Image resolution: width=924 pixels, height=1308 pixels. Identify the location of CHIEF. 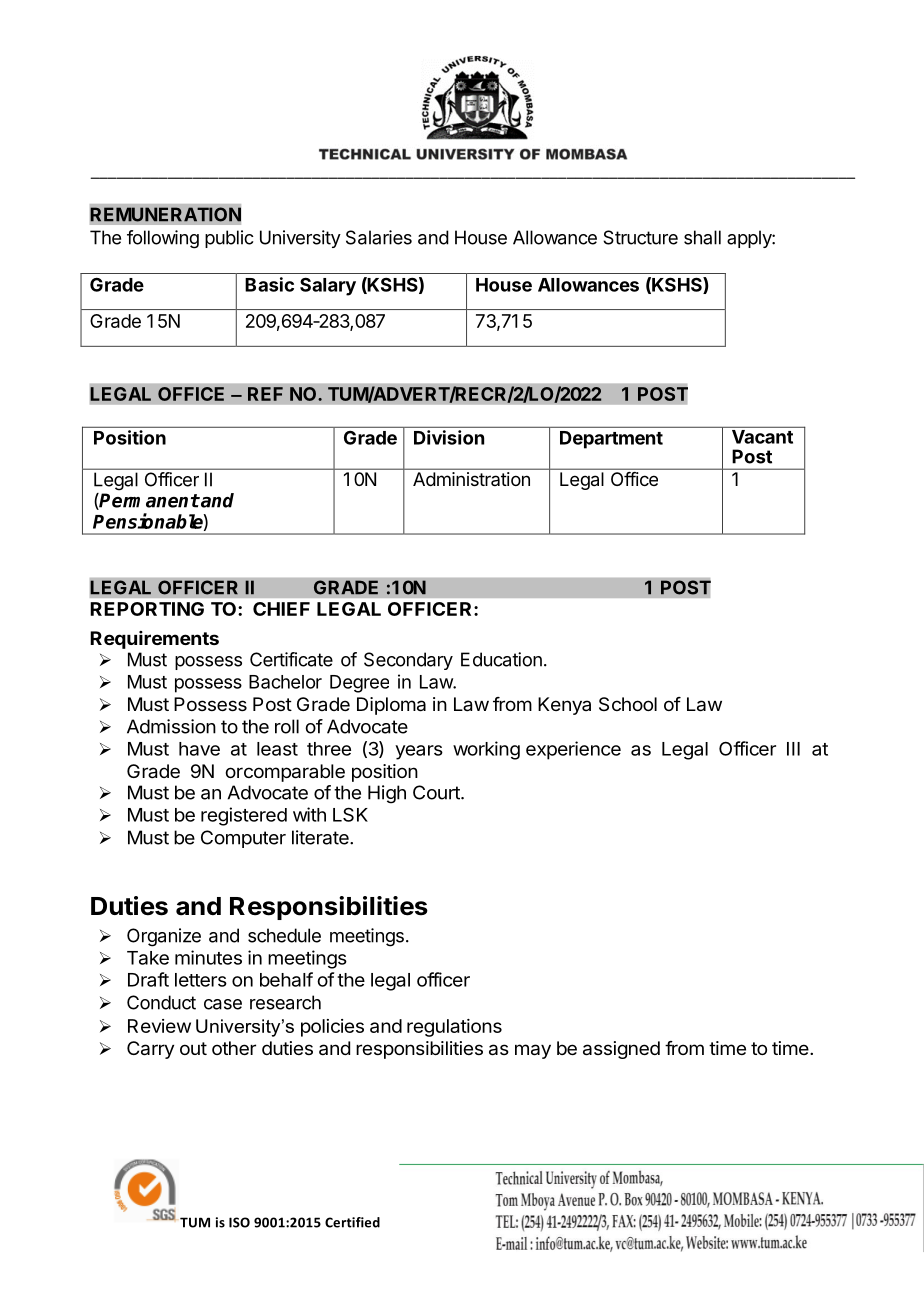
(281, 609).
